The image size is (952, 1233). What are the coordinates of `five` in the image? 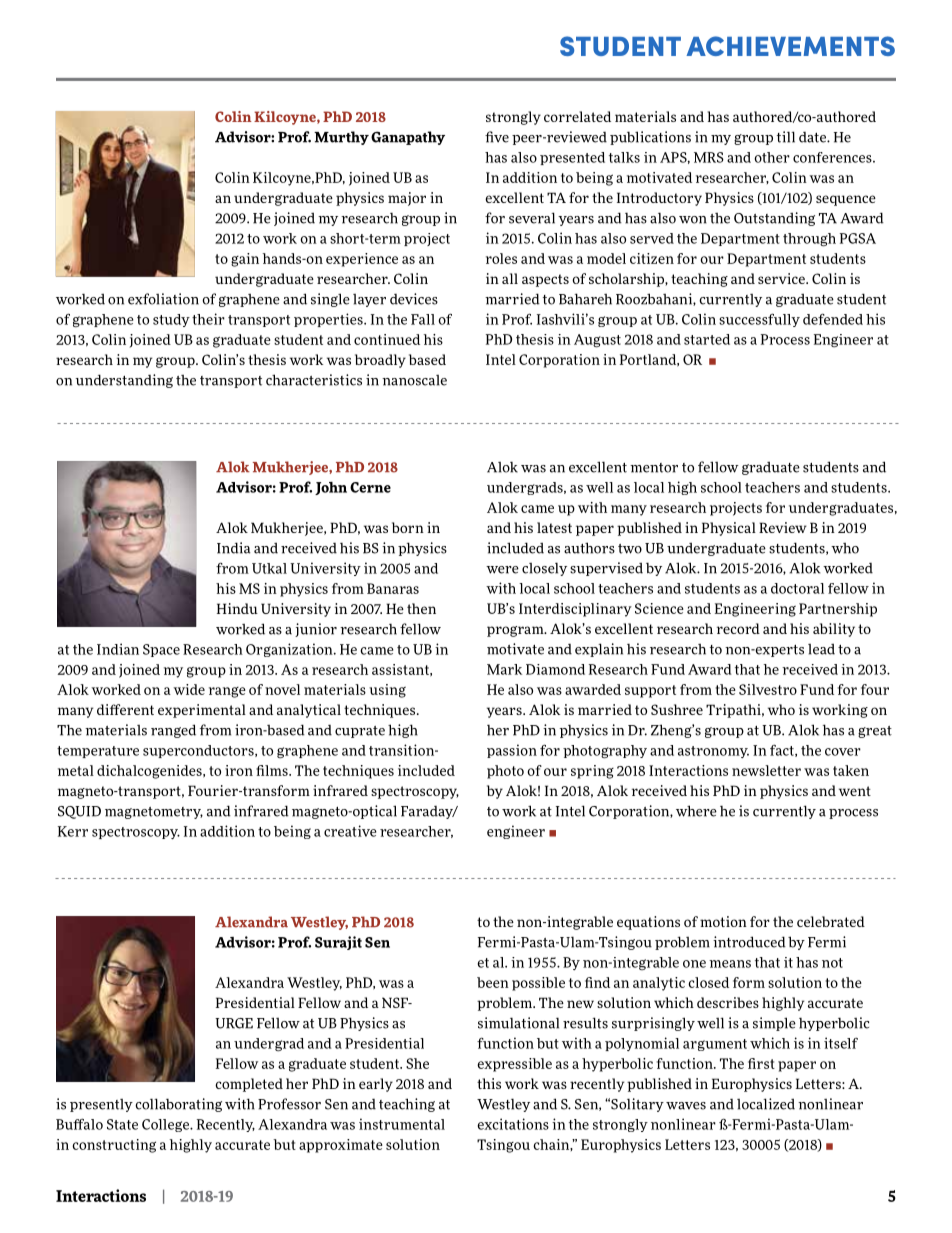 It's located at (497, 137).
